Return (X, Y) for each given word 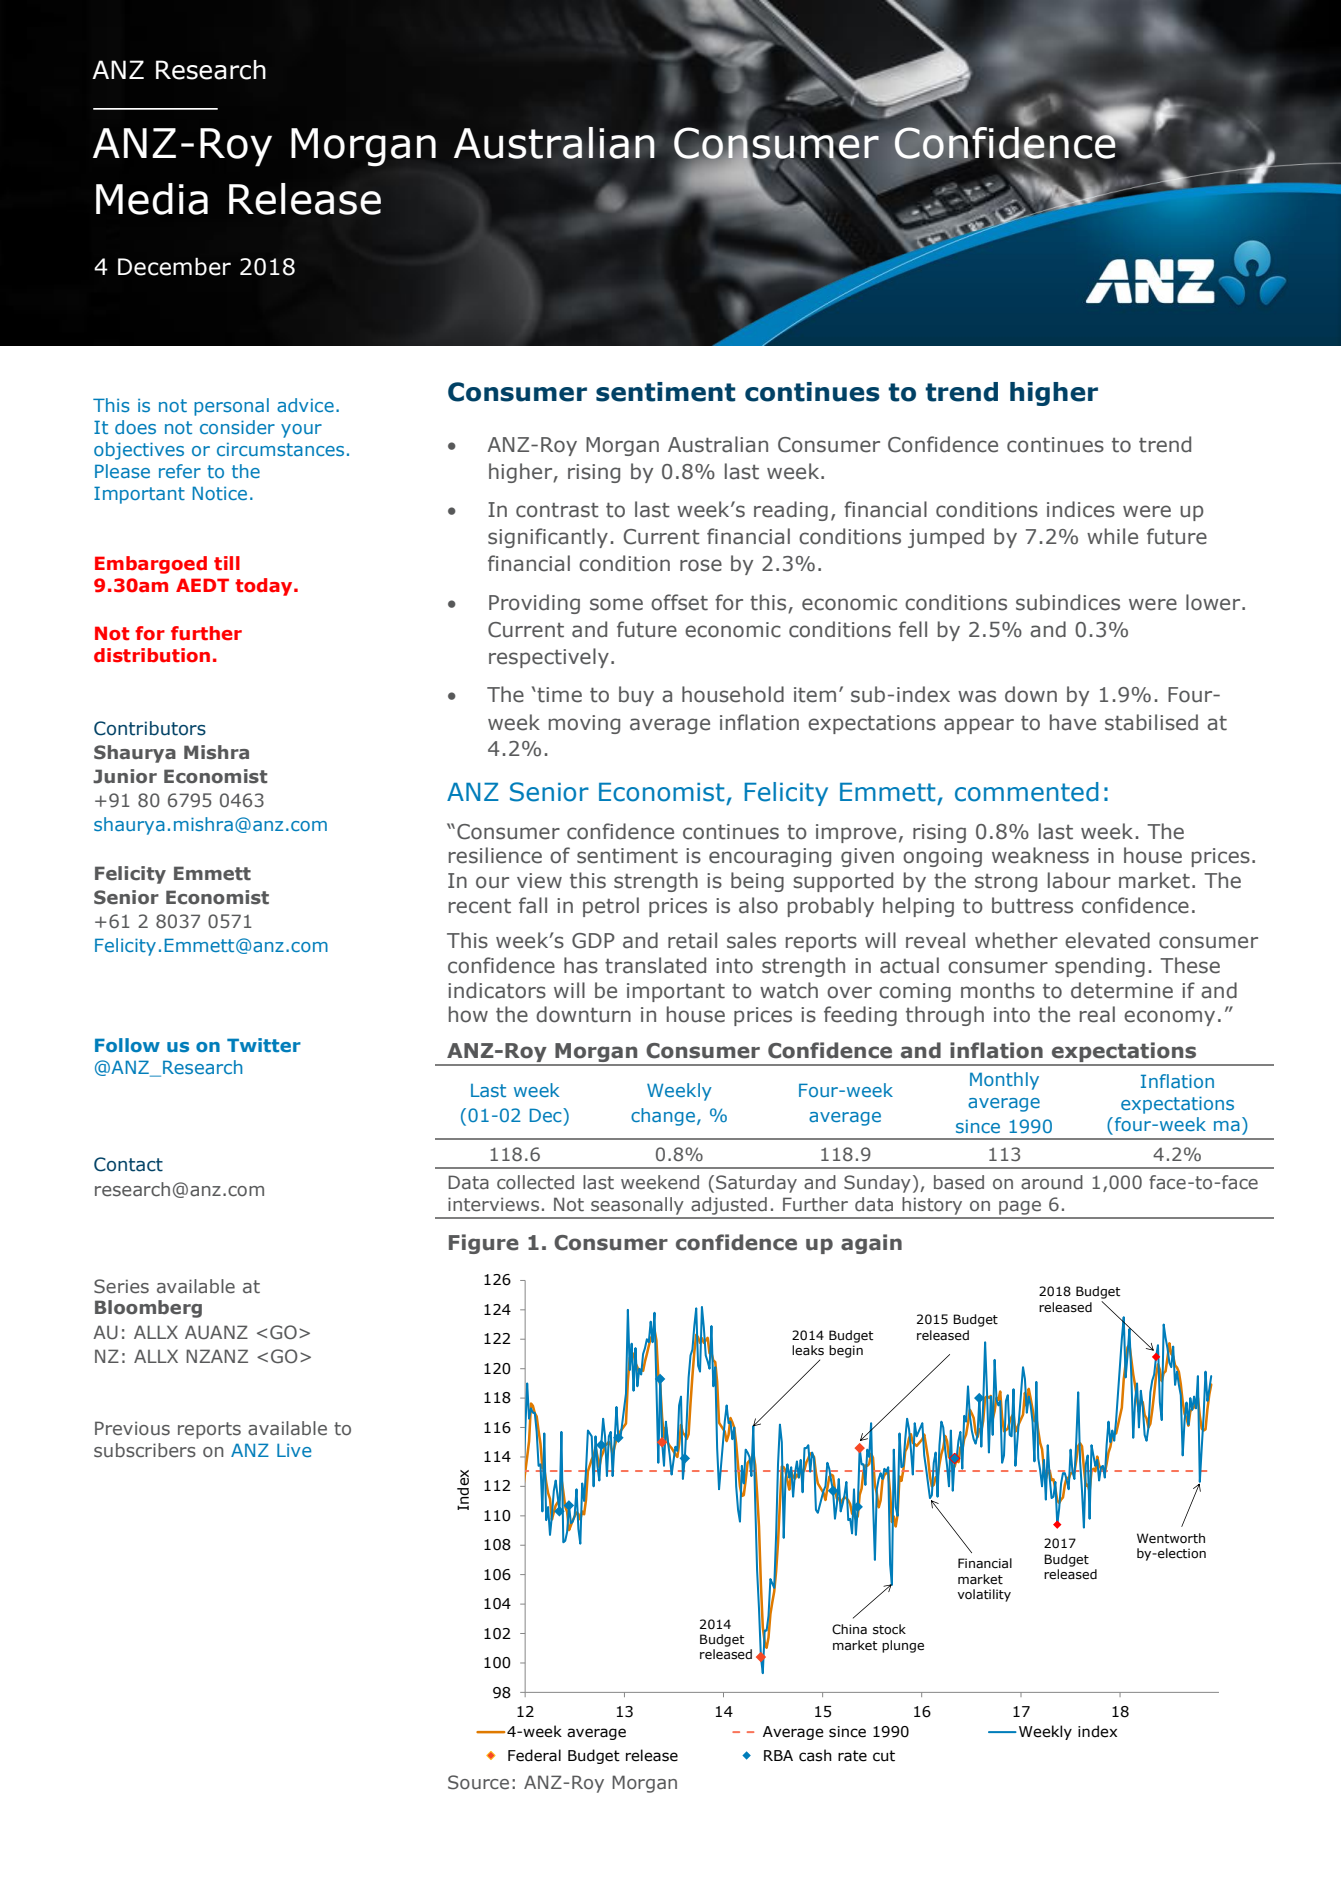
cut (884, 1756)
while (1112, 536)
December (174, 266)
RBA (778, 1755)
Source (478, 1782)
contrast (557, 510)
